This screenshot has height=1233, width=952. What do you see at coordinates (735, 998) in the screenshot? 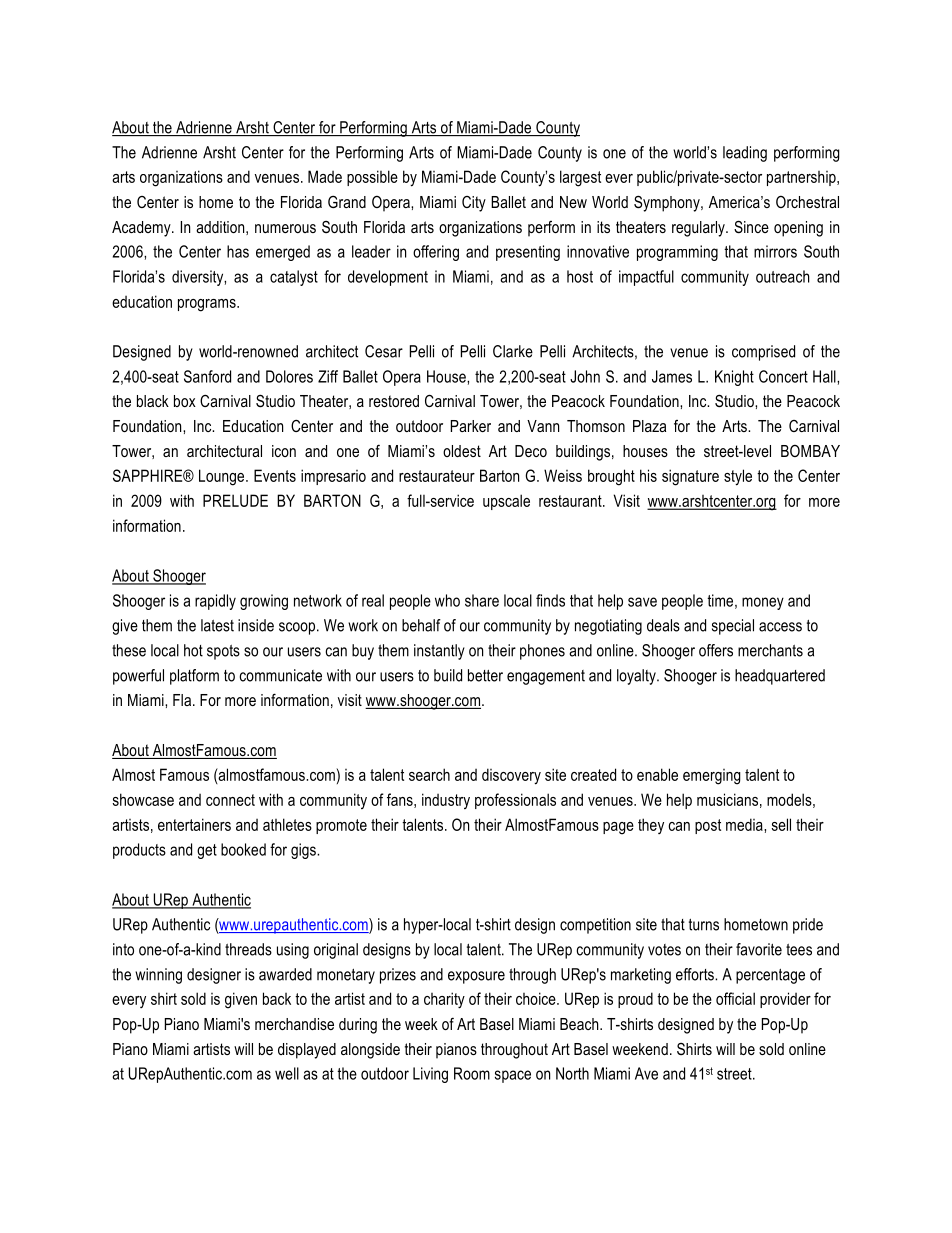
I see `official` at bounding box center [735, 998].
